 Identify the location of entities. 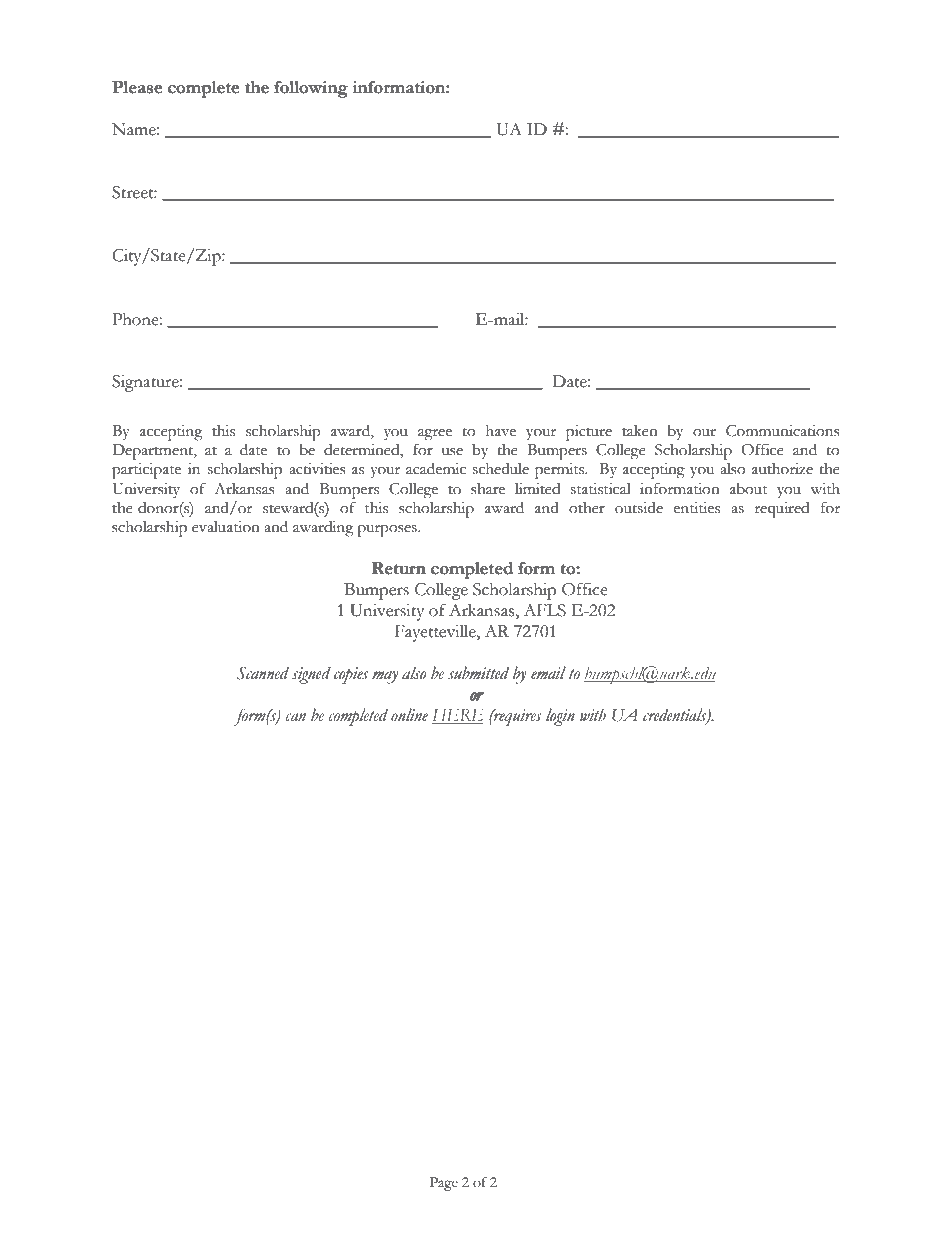
(697, 508).
